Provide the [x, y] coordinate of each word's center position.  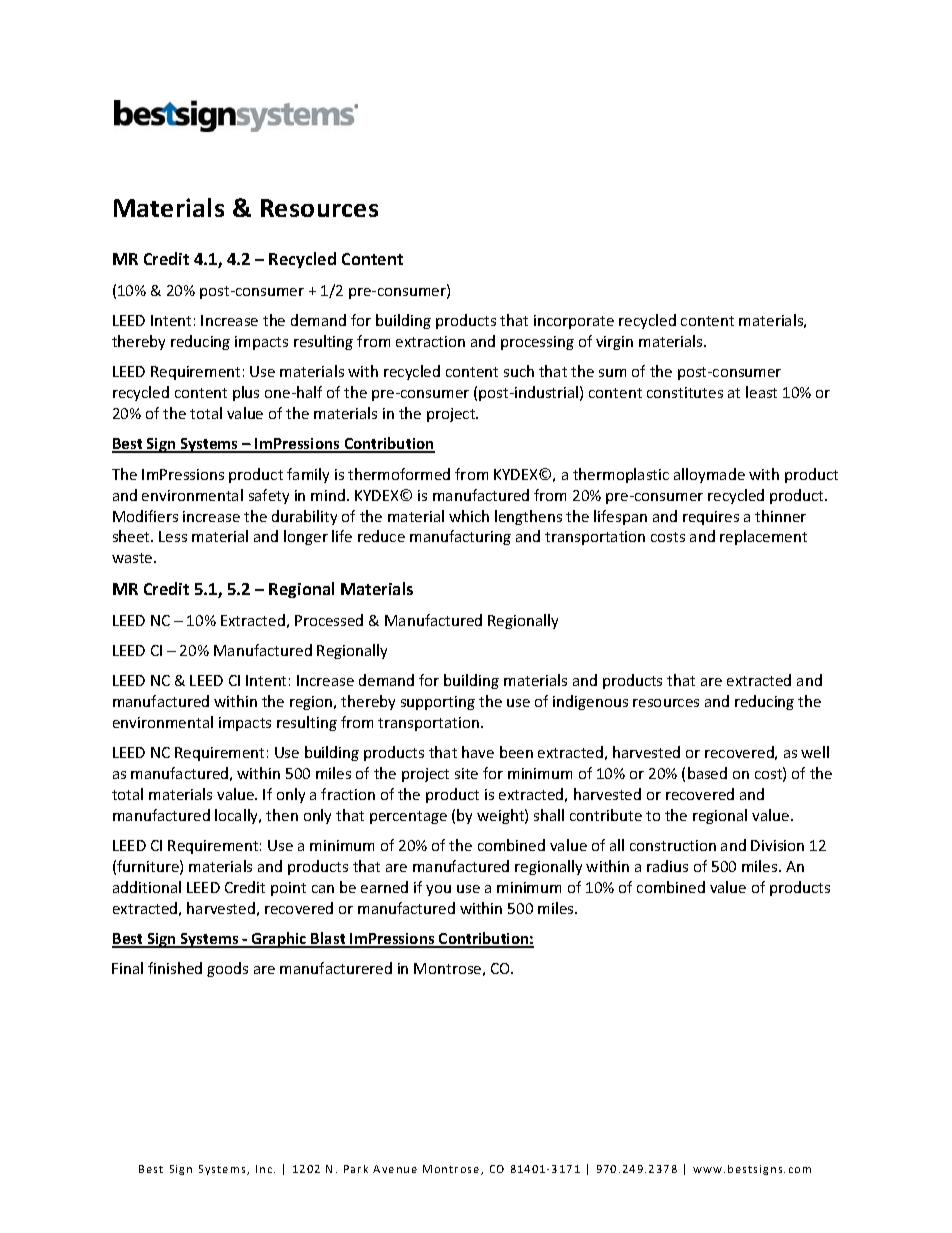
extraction [430, 341]
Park [356, 1169]
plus [246, 393]
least [761, 392]
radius [667, 866]
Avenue [395, 1169]
